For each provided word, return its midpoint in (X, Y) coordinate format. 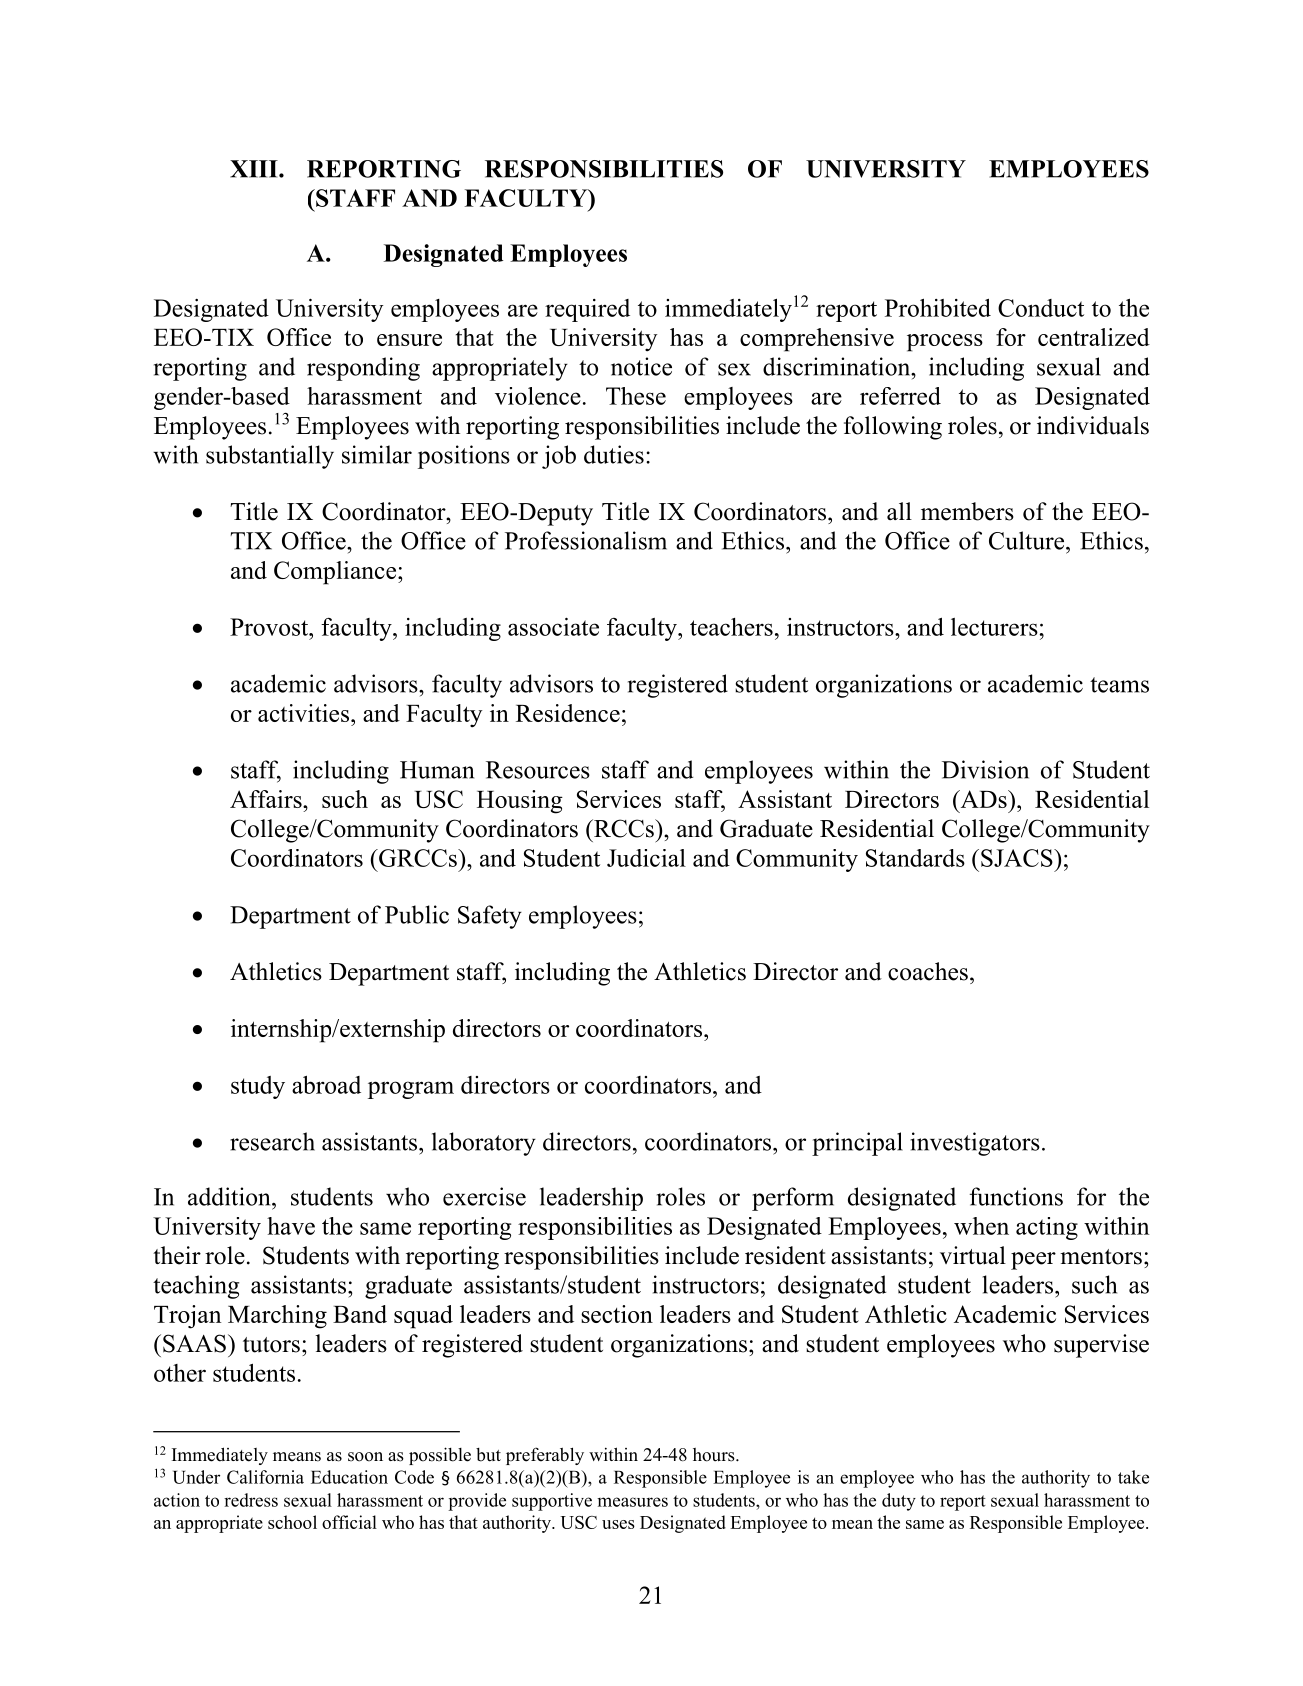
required (587, 310)
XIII (255, 169)
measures (632, 1502)
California (265, 1477)
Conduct (1041, 308)
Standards (915, 858)
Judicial (646, 858)
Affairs (267, 799)
